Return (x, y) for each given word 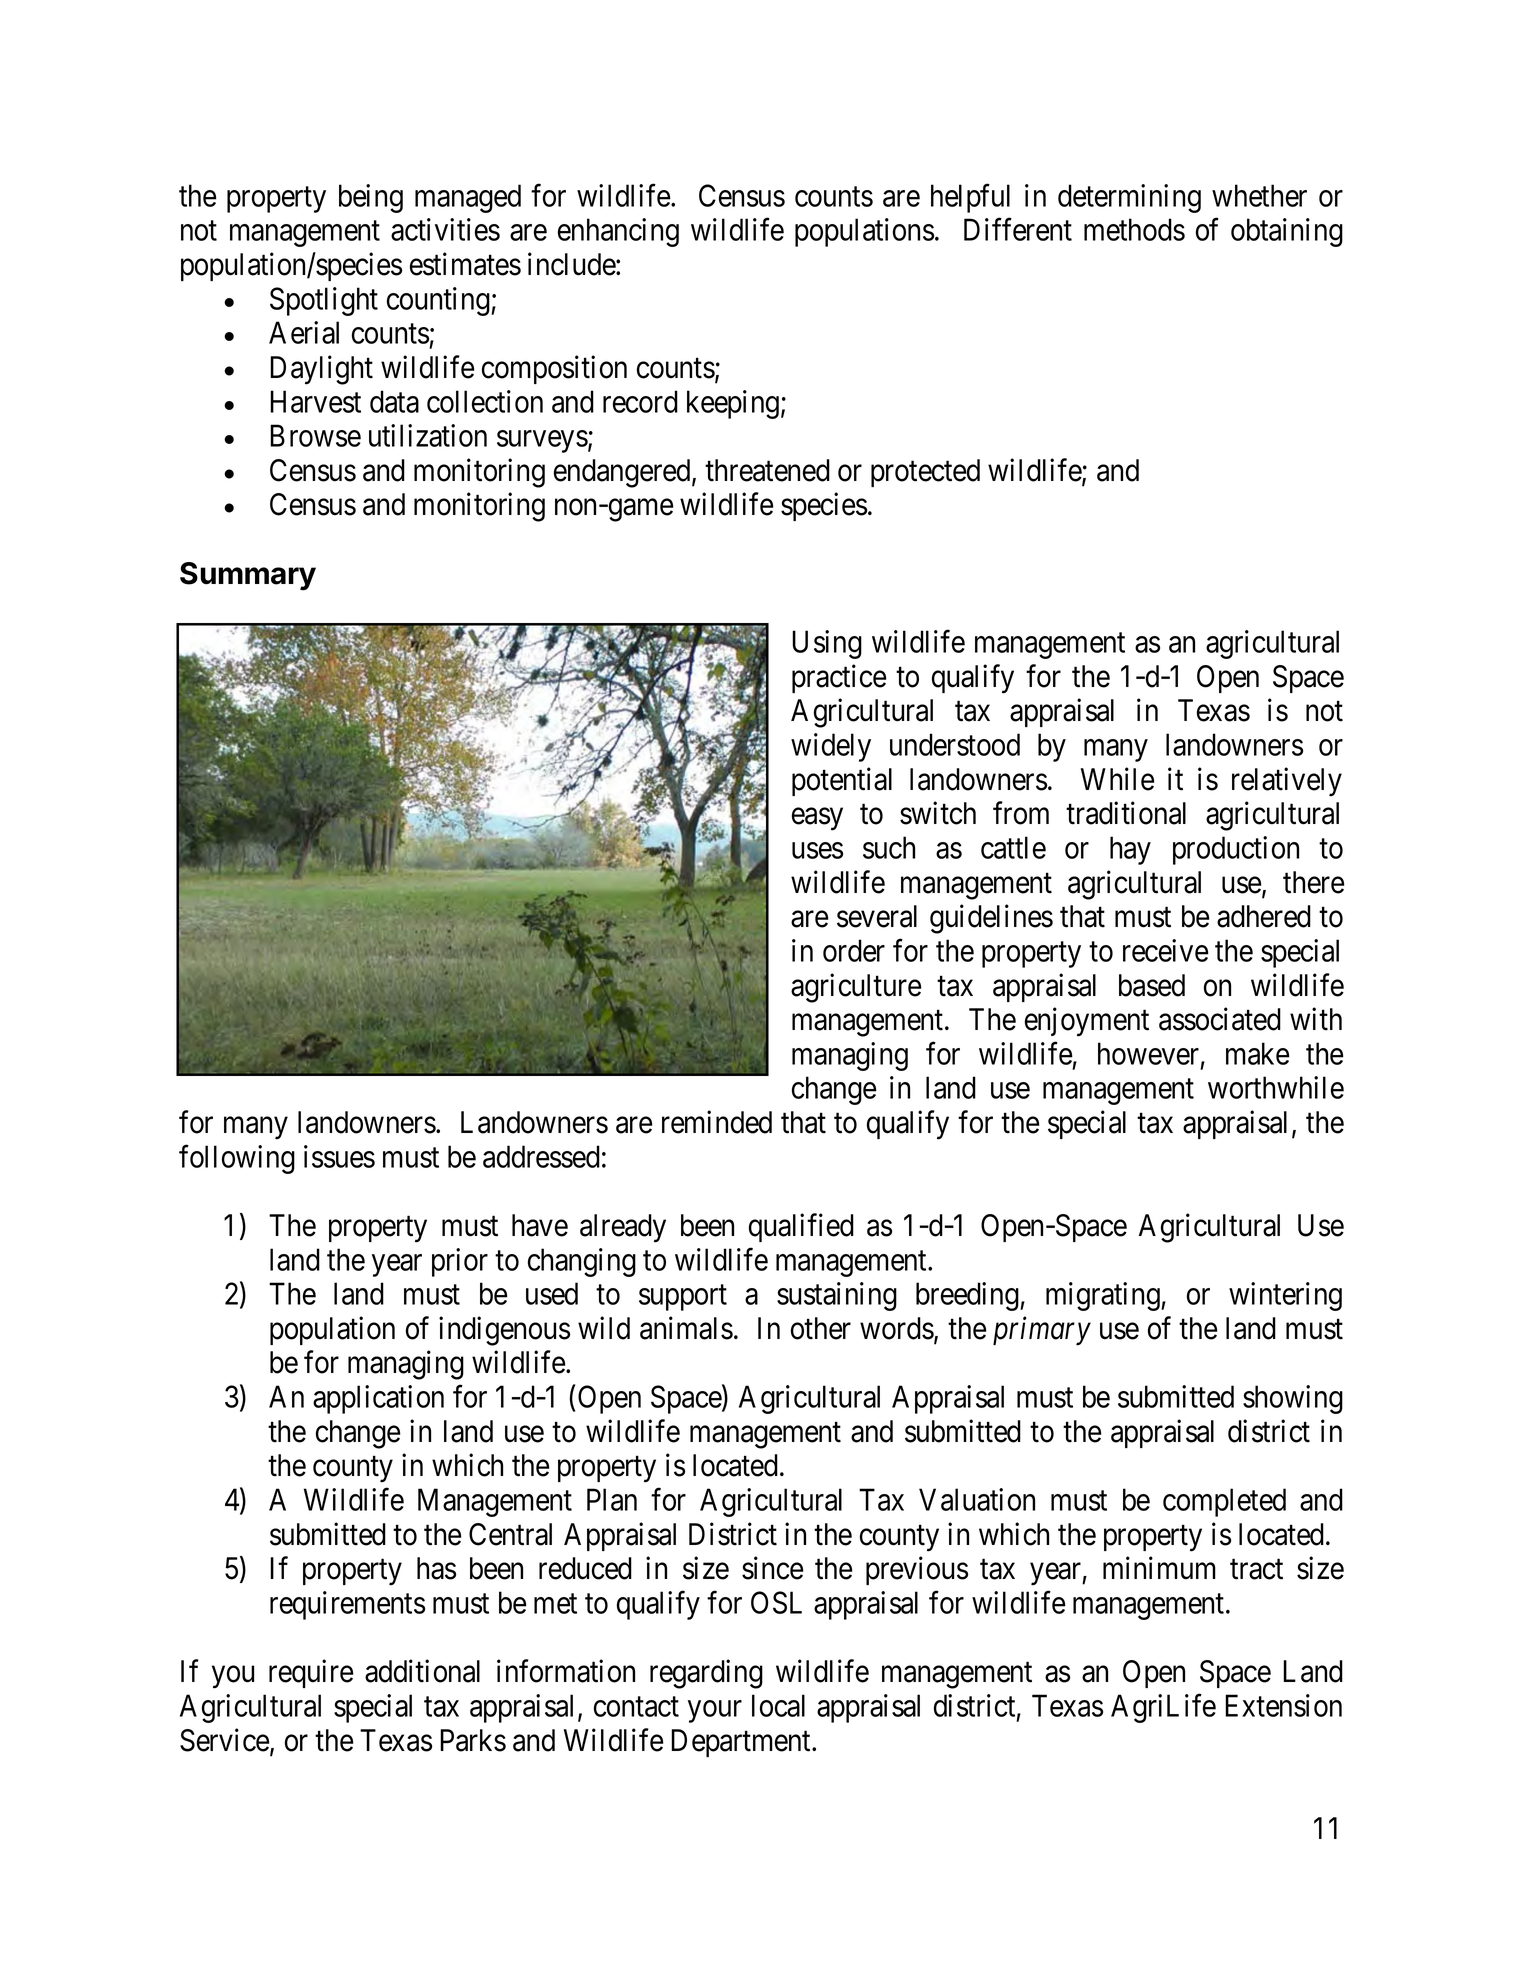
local (778, 1705)
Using (827, 644)
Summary (248, 576)
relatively (1287, 782)
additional (422, 1671)
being (371, 198)
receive (1166, 950)
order (854, 950)
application (378, 1399)
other (821, 1328)
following (237, 1159)
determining (1129, 198)
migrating (1104, 1296)
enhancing (618, 232)
